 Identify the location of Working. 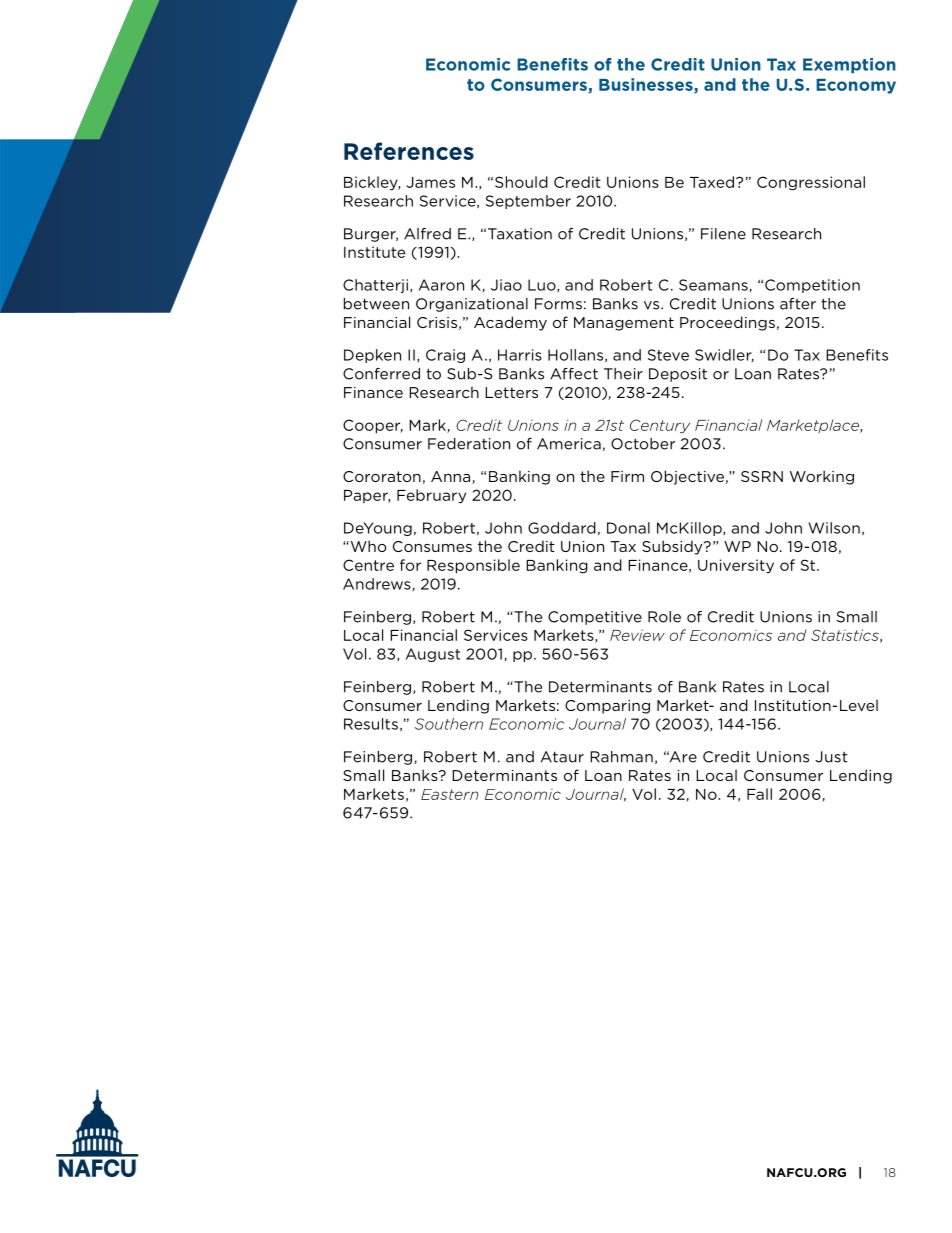
(822, 477).
